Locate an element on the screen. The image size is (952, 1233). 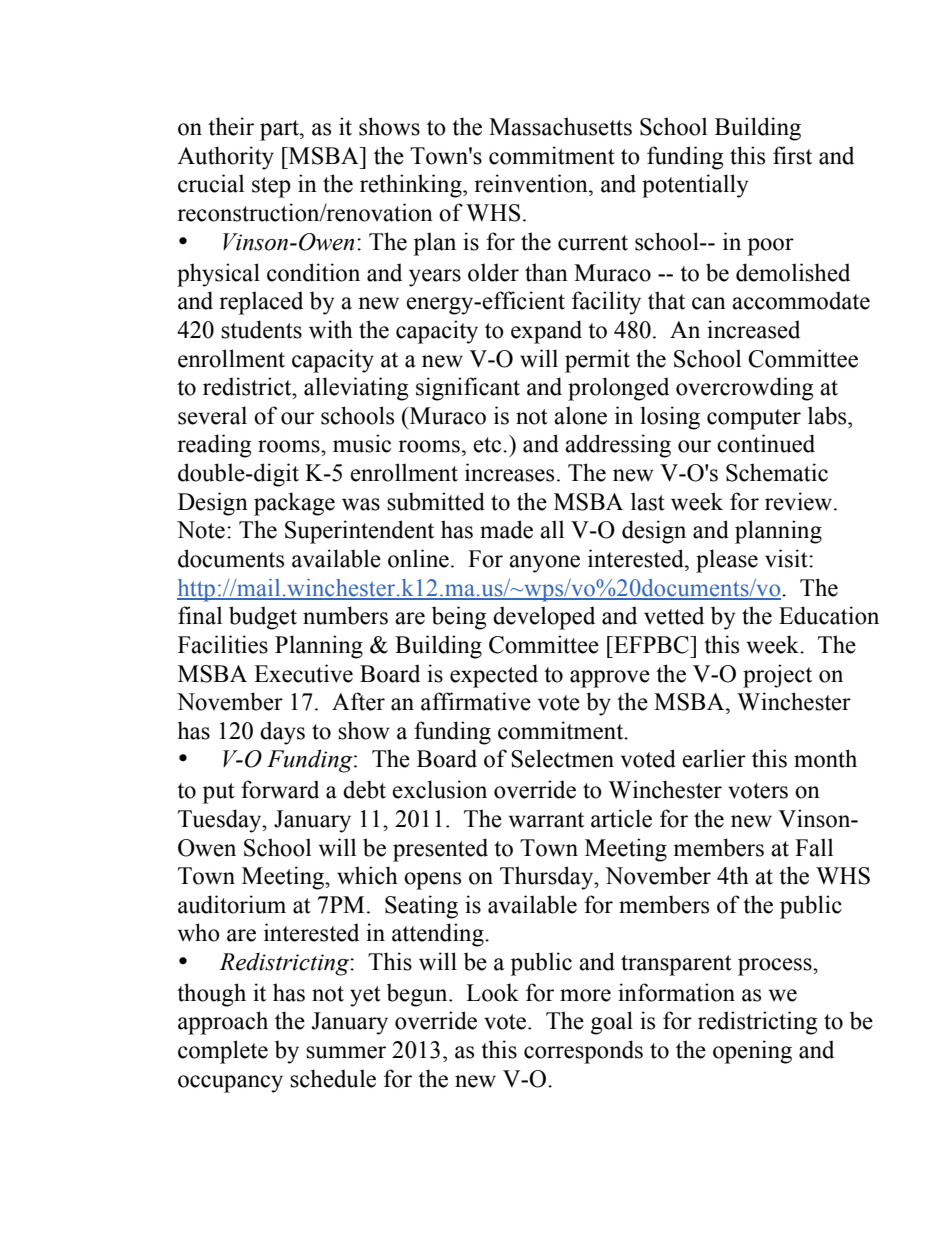
developed is located at coordinates (544, 618).
